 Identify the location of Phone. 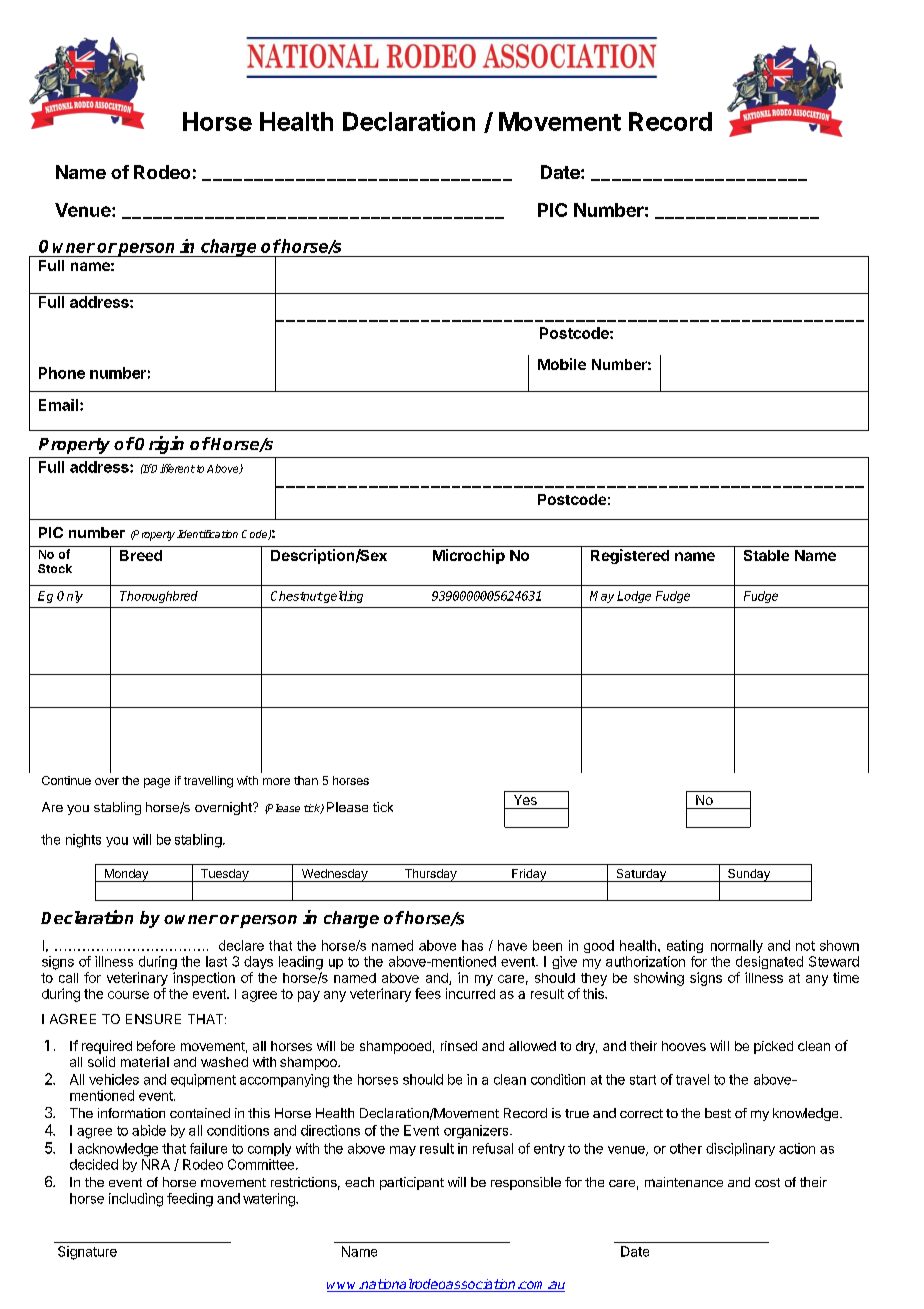
(62, 373).
